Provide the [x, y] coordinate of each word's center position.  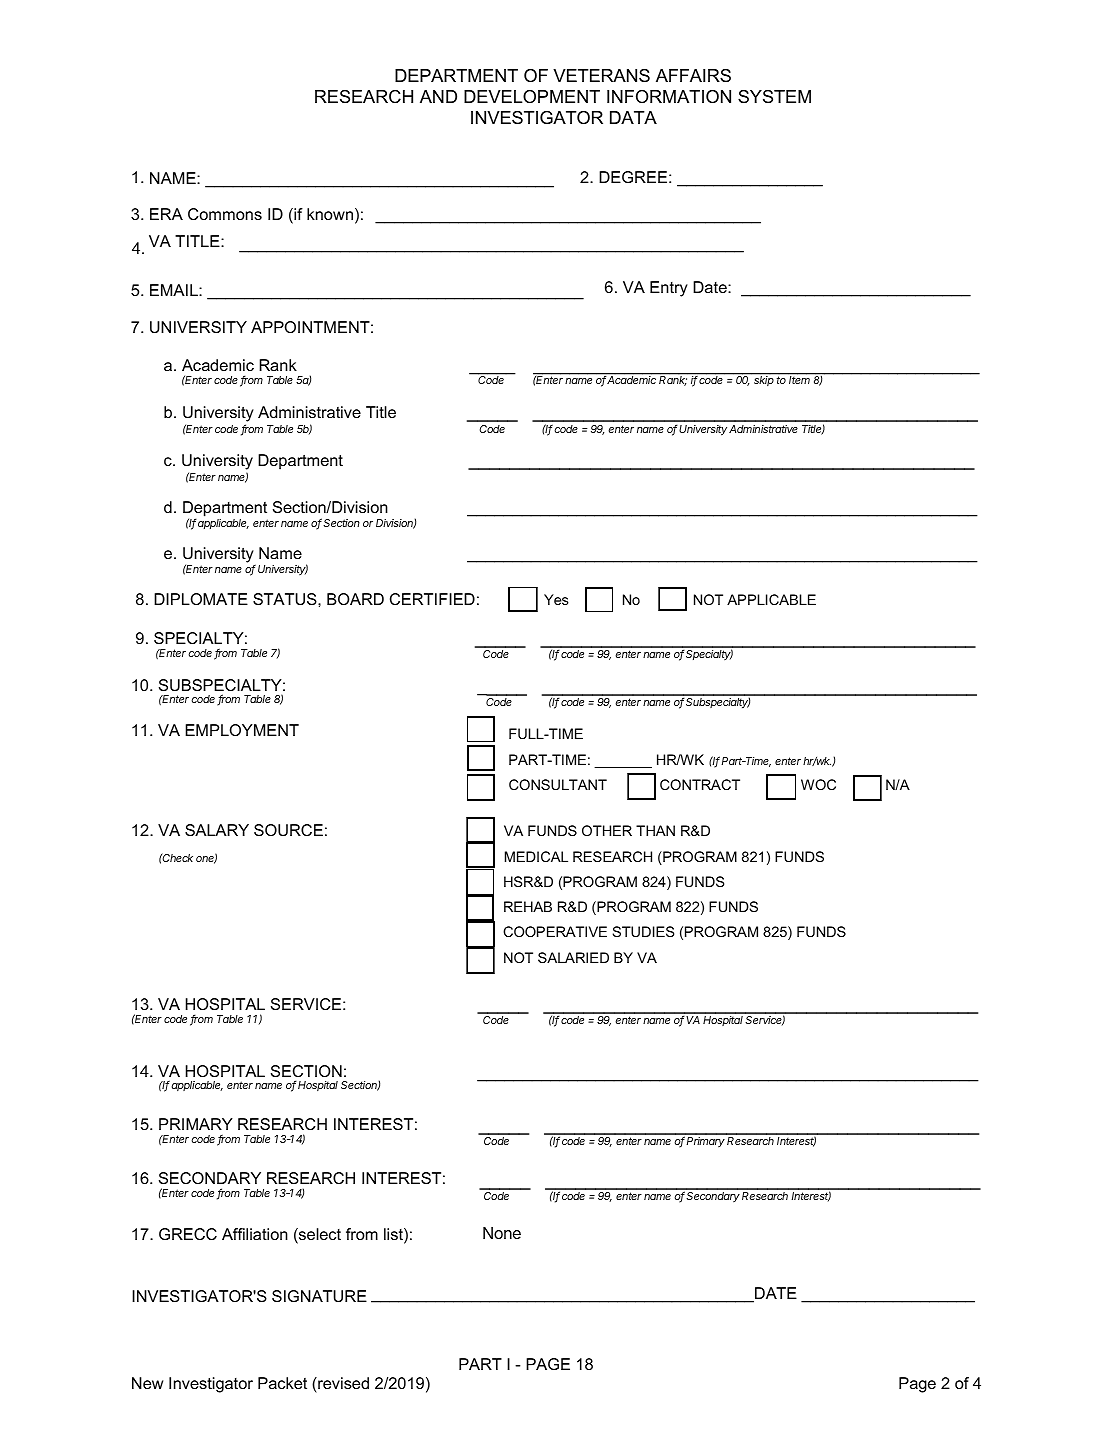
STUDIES [643, 931]
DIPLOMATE [201, 599]
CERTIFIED [432, 599]
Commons [225, 214]
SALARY [217, 830]
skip [764, 381]
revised [342, 1383]
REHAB [528, 906]
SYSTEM [774, 97]
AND [438, 96]
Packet [282, 1383]
